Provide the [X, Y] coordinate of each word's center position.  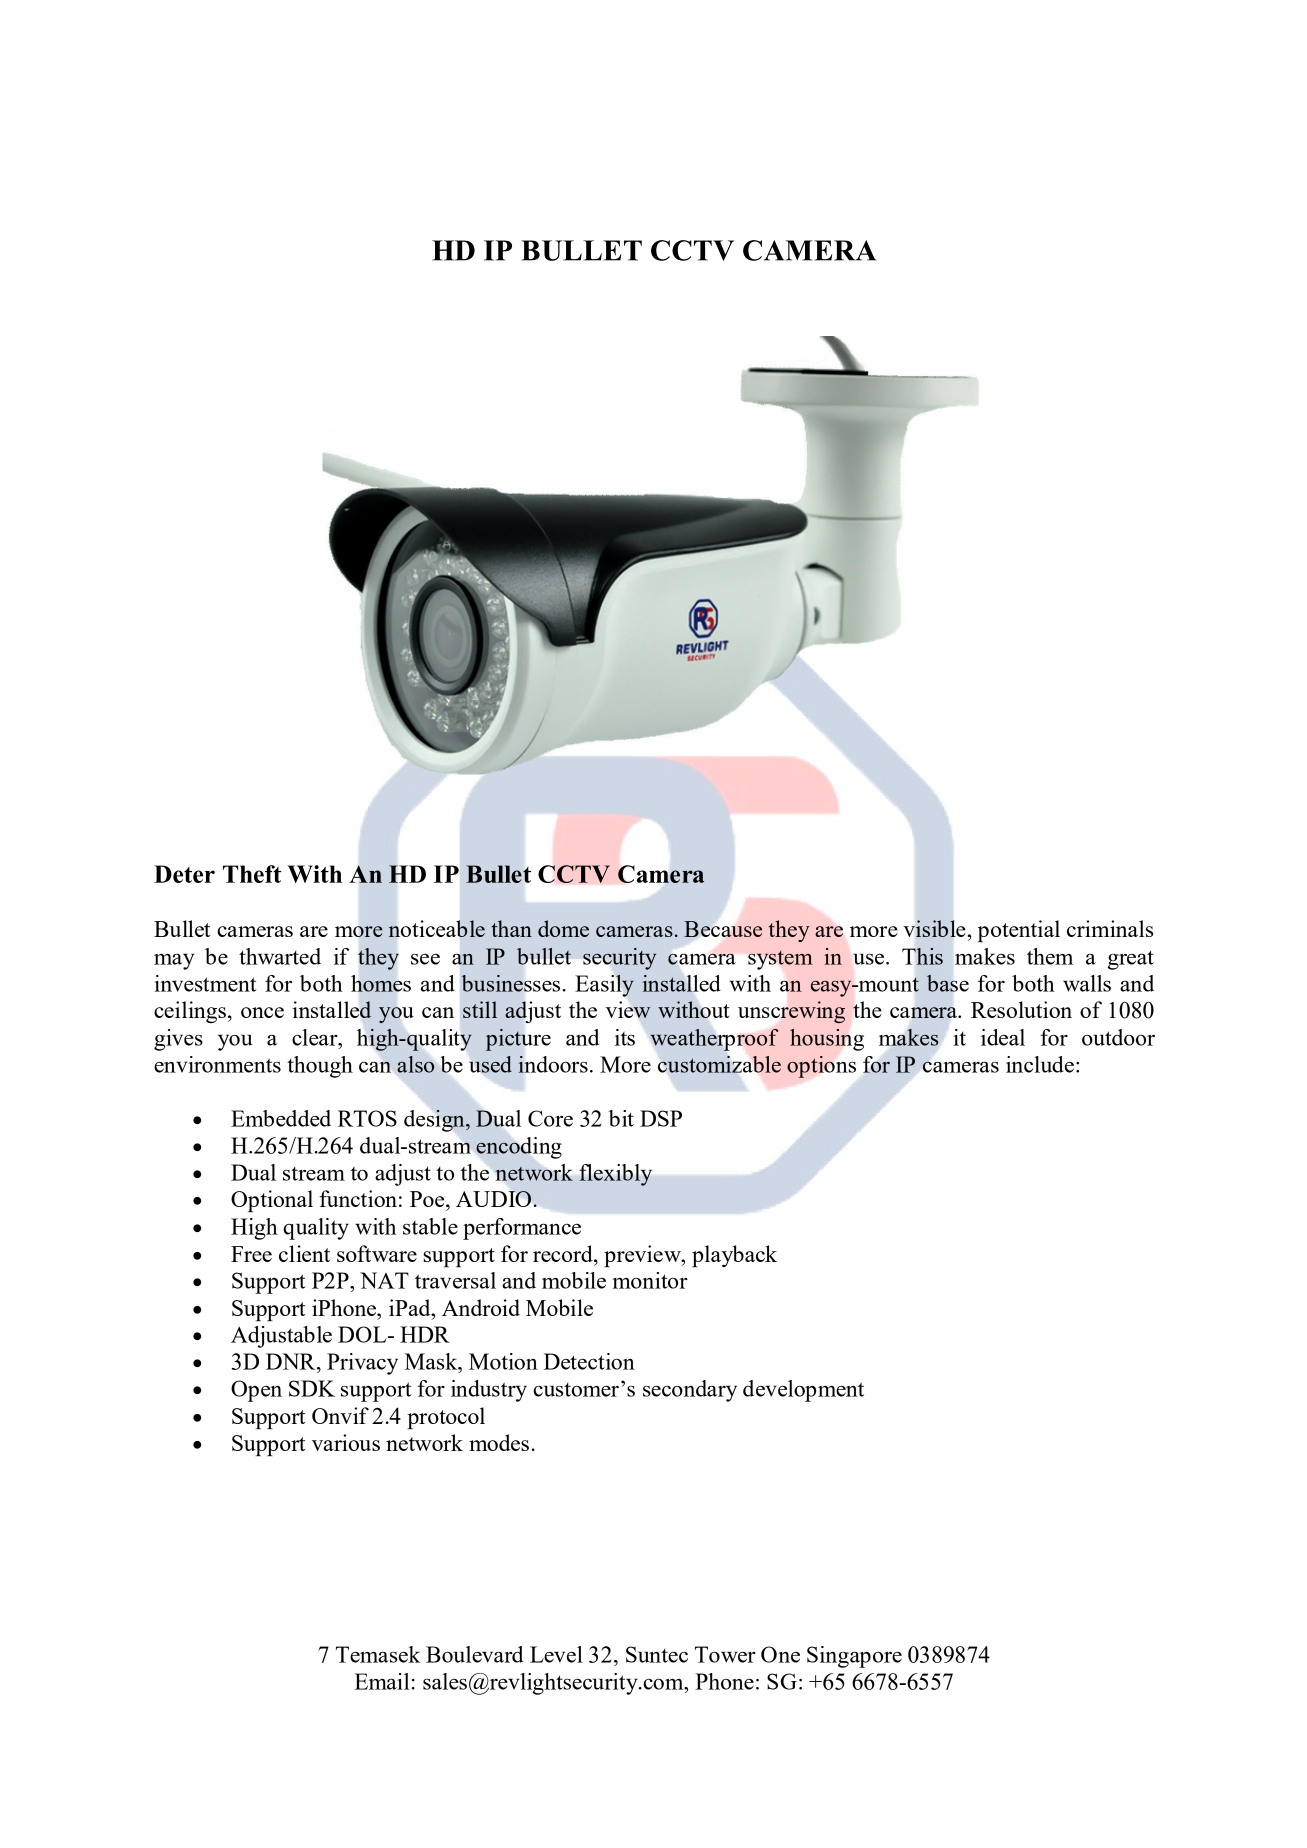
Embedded [281, 1118]
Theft [252, 874]
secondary [690, 1391]
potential [1019, 931]
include [1040, 1064]
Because [723, 929]
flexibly [615, 1175]
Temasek [378, 1654]
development [803, 1391]
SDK [312, 1388]
